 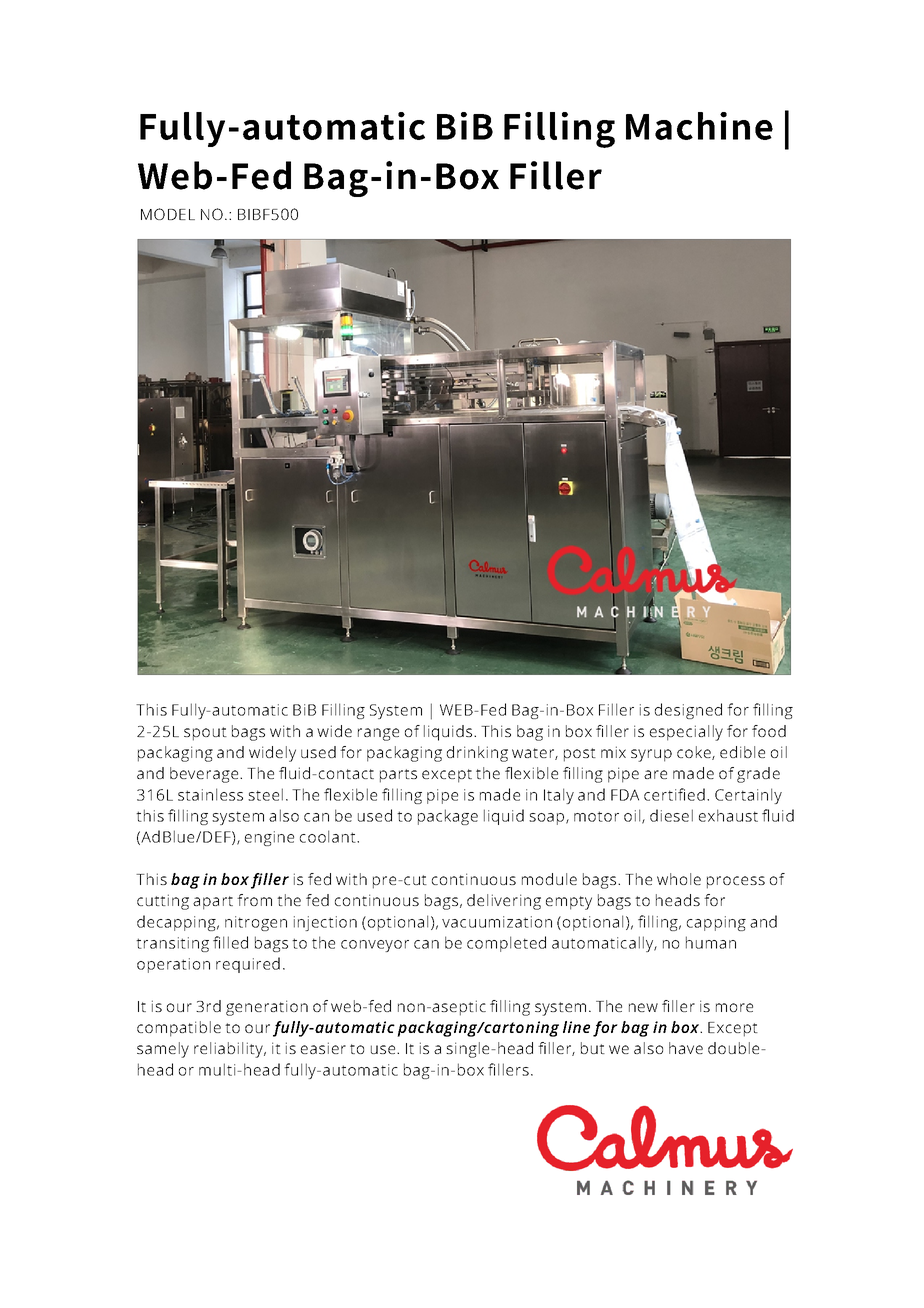 I want to click on designed, so click(x=688, y=711).
